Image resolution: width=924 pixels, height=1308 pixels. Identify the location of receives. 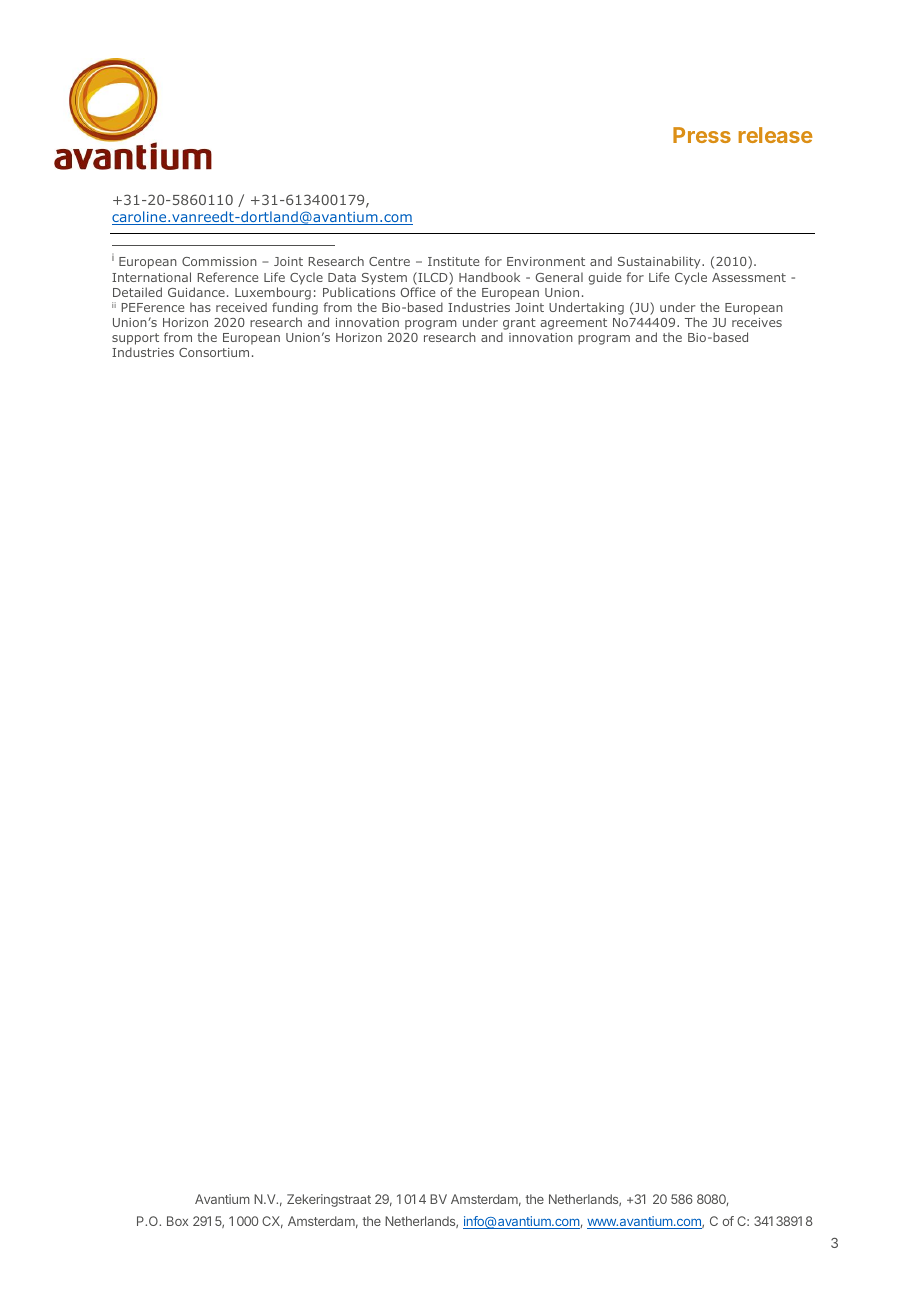
(757, 322).
